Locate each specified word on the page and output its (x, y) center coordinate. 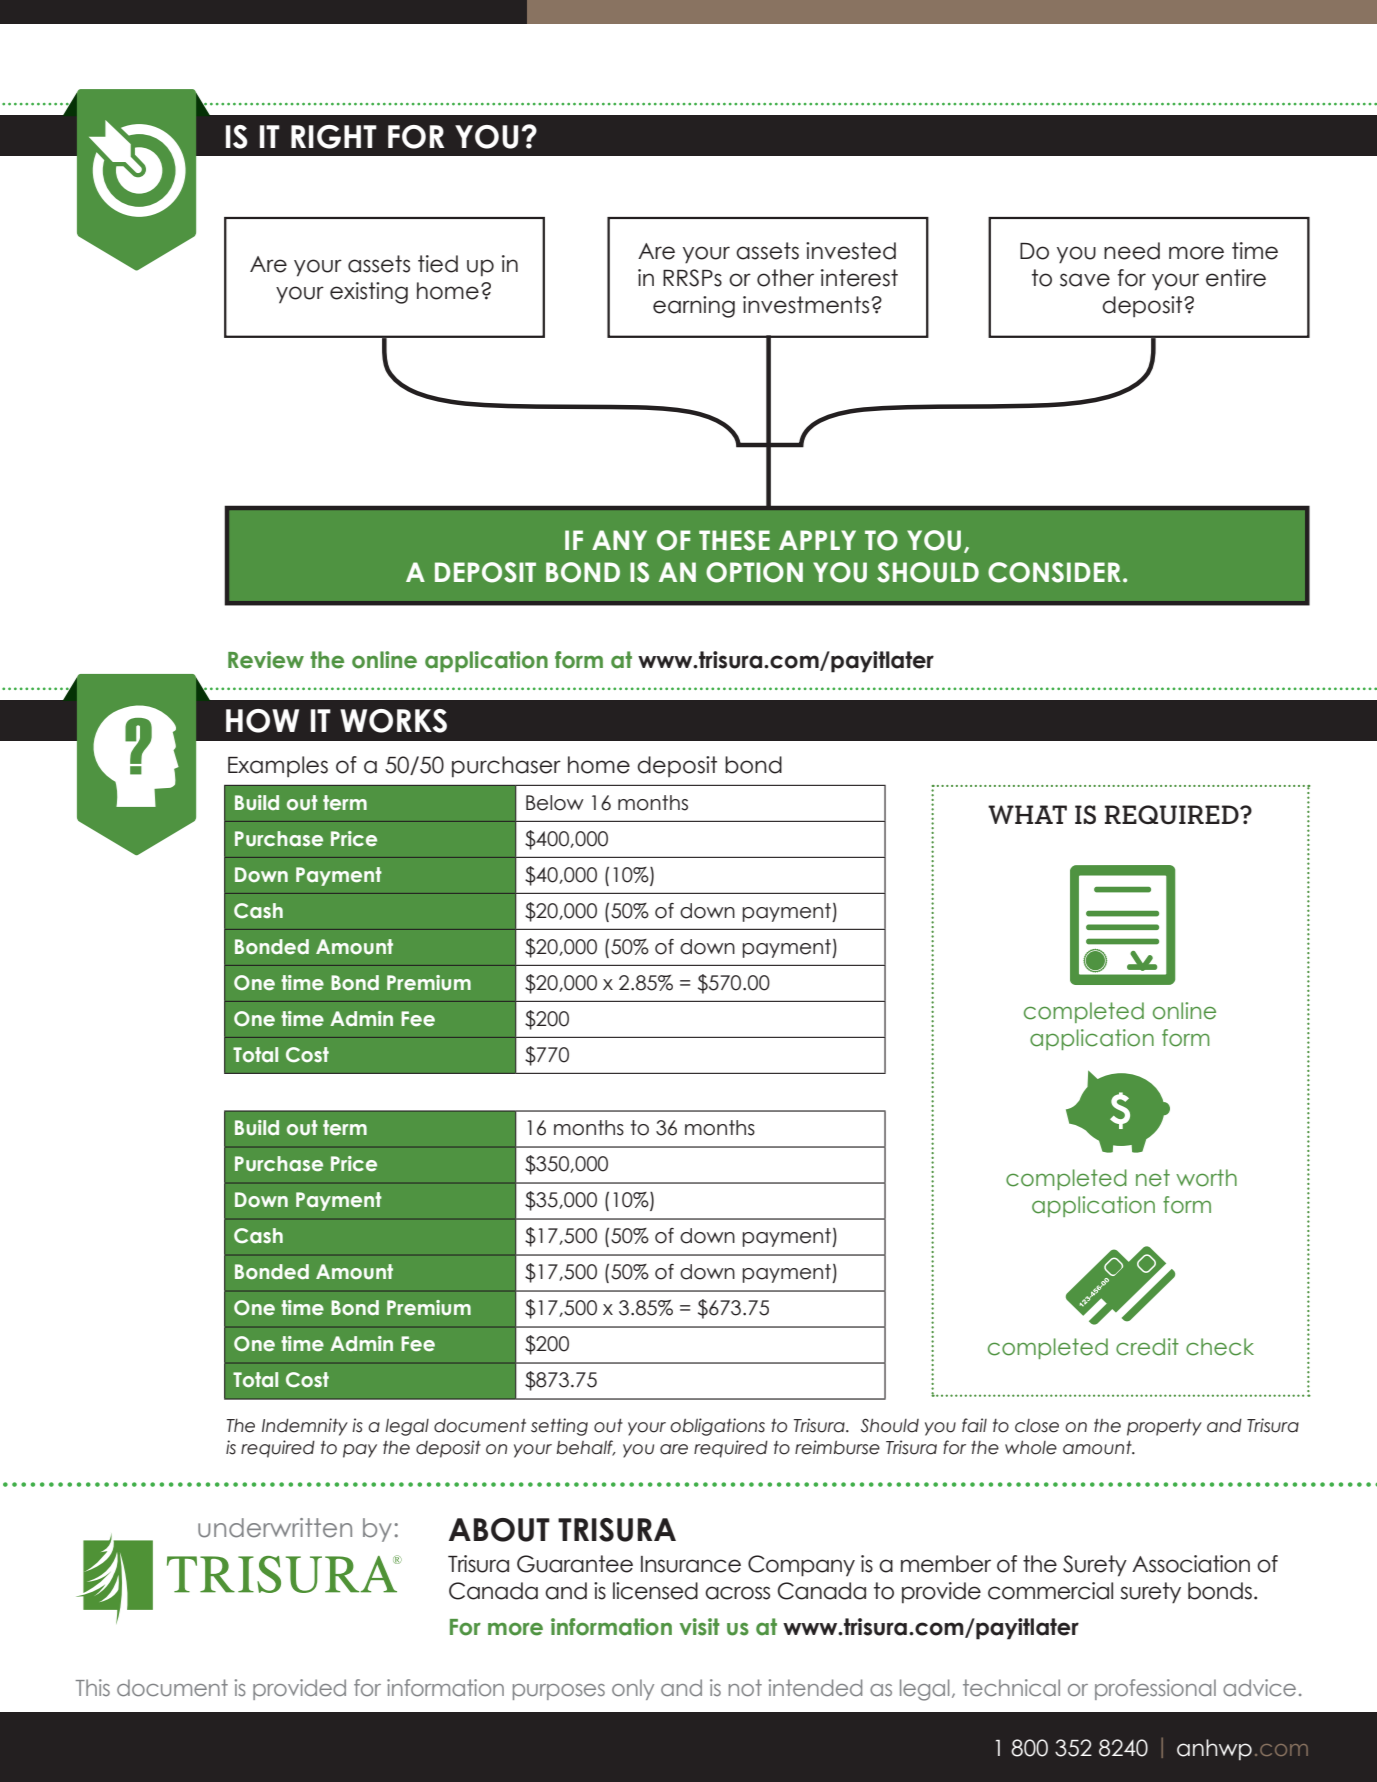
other (785, 278)
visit (700, 1627)
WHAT (1027, 814)
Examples (278, 766)
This (93, 1687)
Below (555, 803)
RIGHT (334, 137)
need (1132, 251)
